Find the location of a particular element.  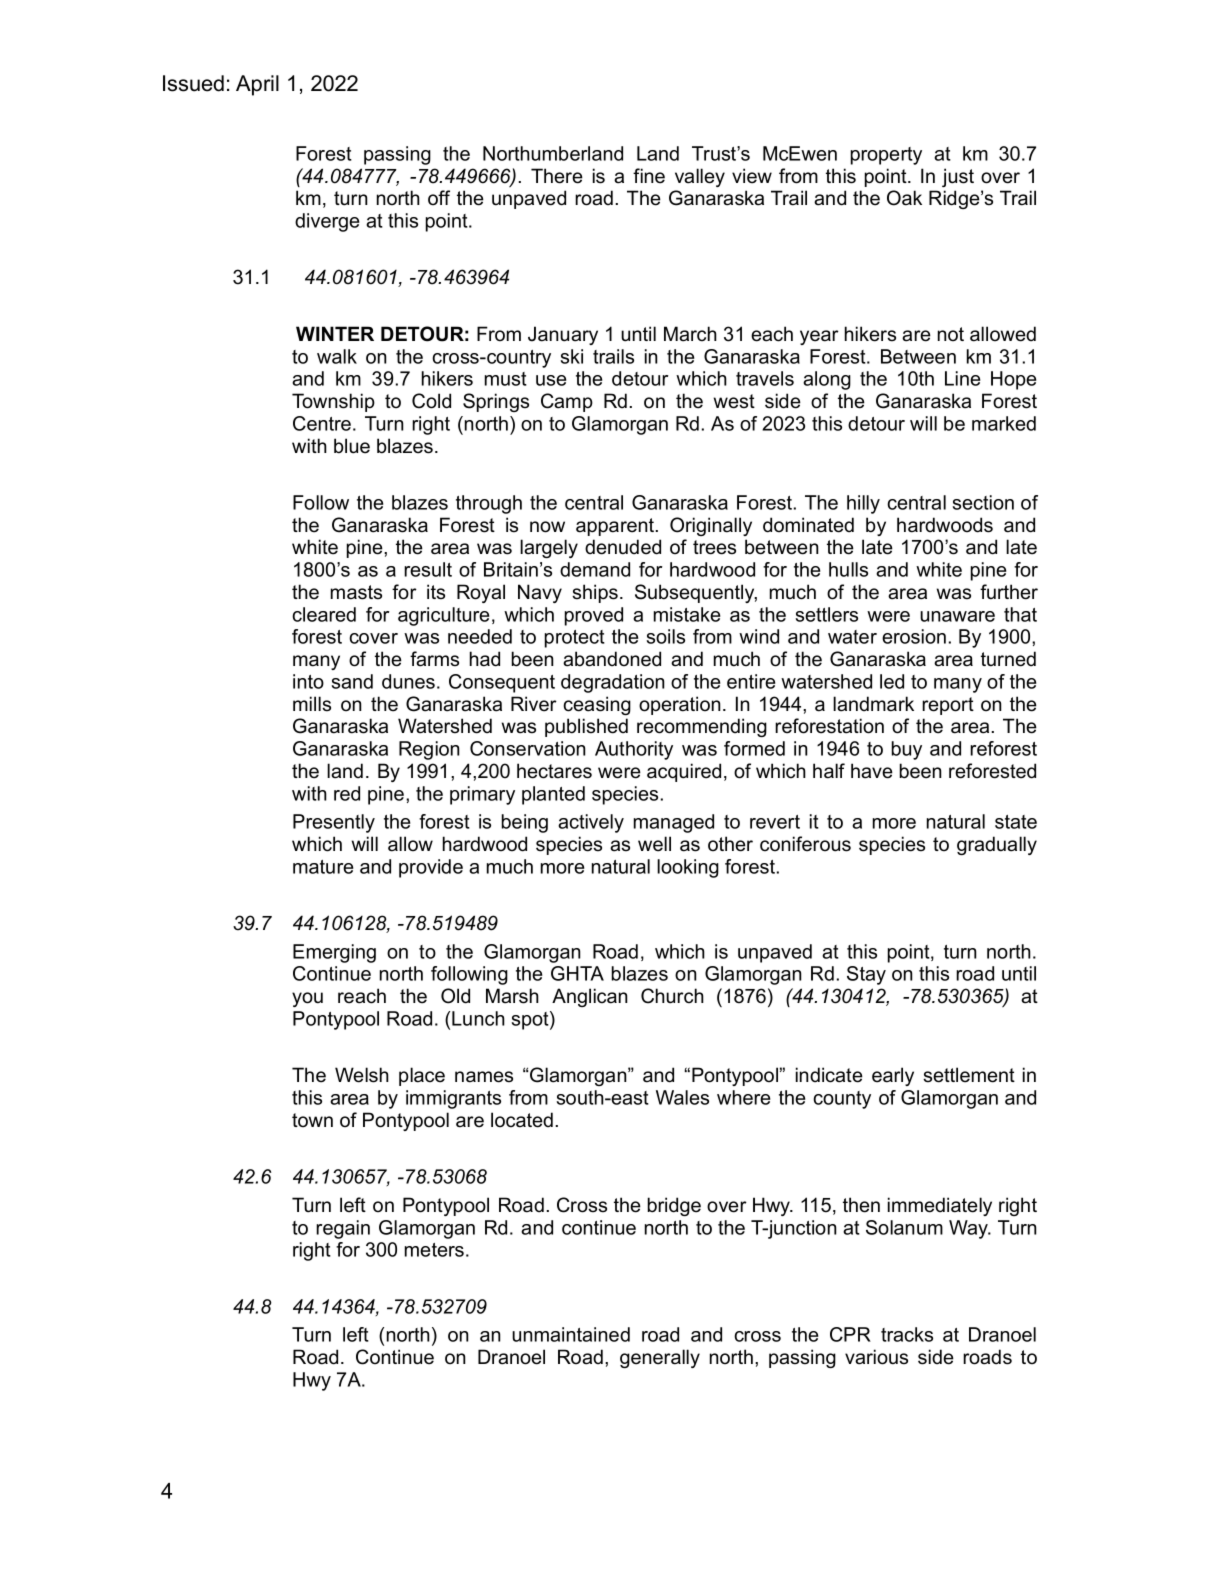

Welsh is located at coordinates (362, 1075).
